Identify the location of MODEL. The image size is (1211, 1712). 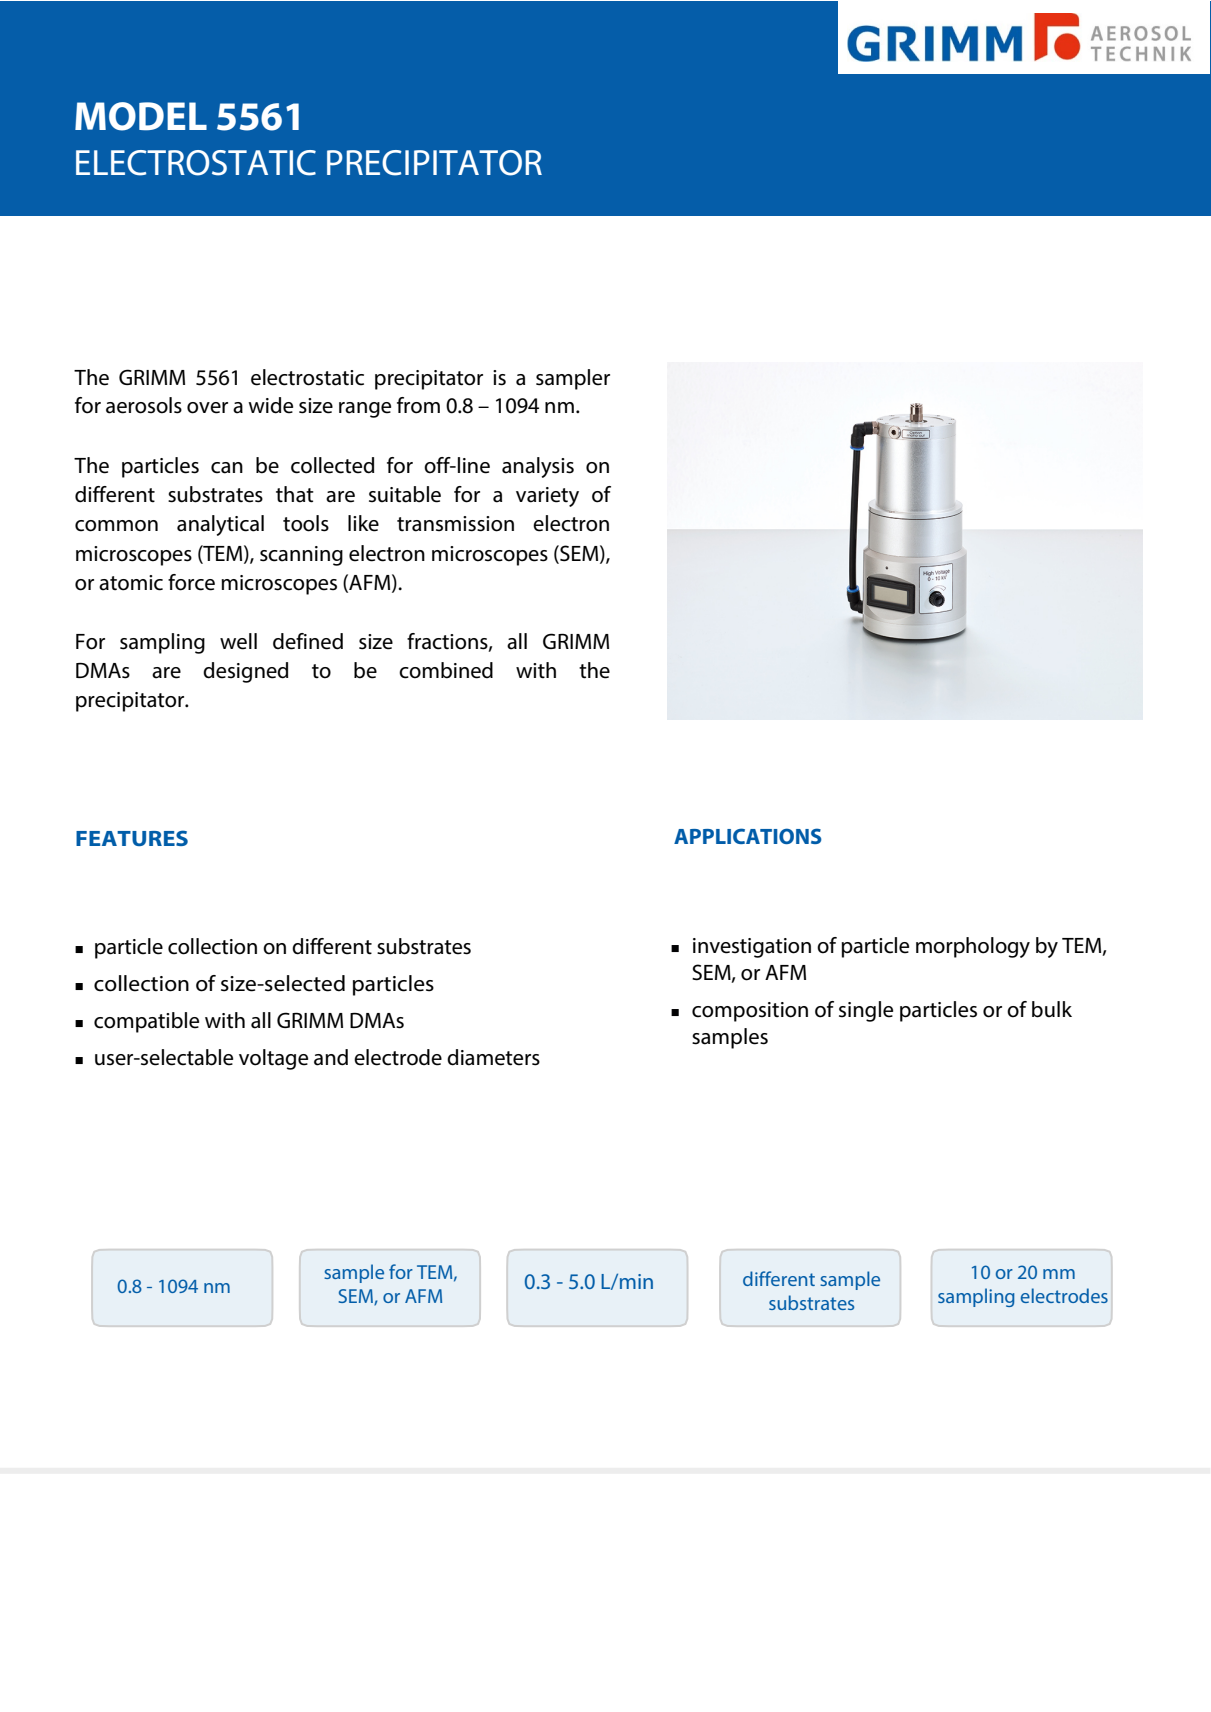
(141, 116).
